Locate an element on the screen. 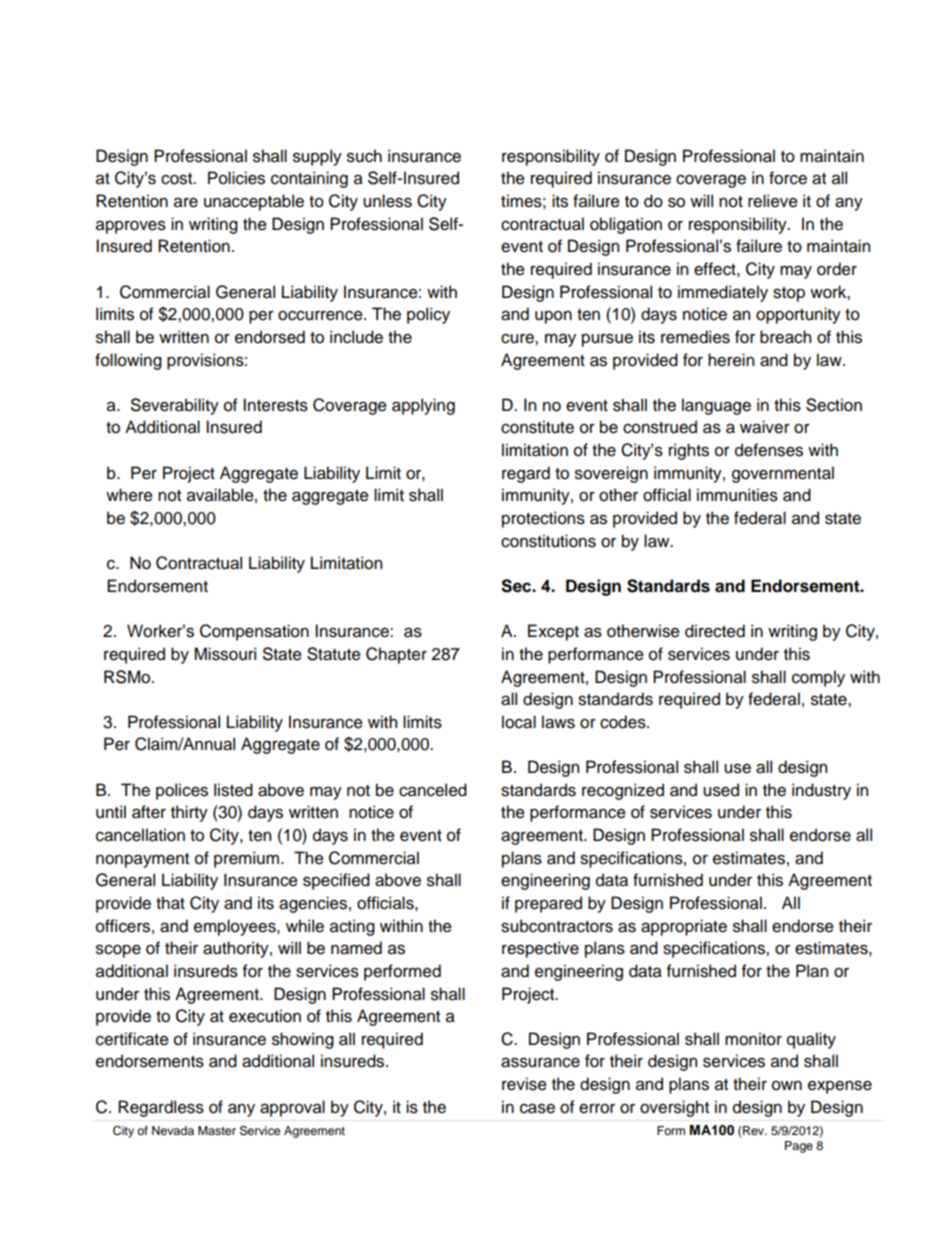 Image resolution: width=952 pixels, height=1233 pixels. cost is located at coordinates (178, 179).
